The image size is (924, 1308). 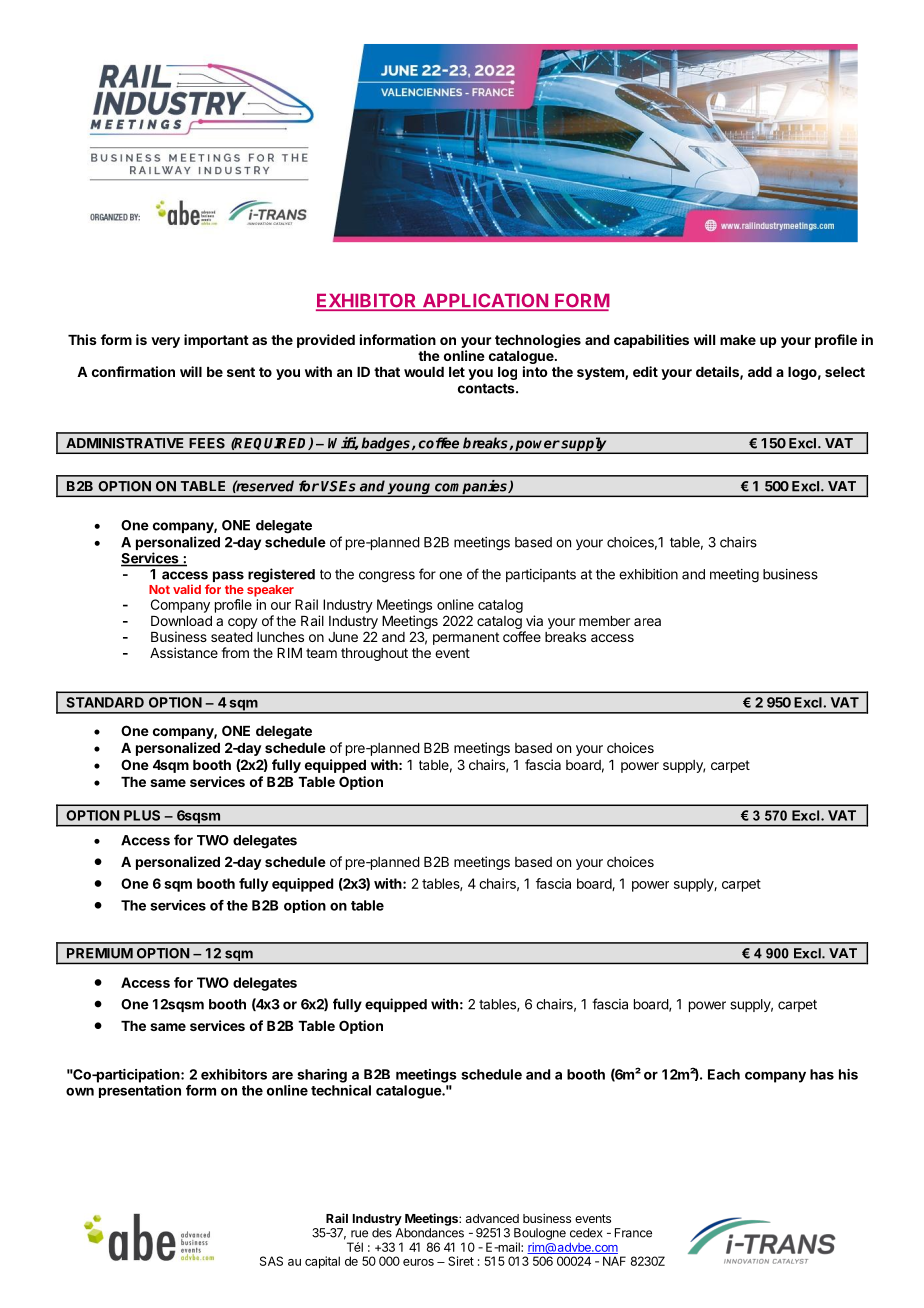 I want to click on SAS, so click(x=271, y=1261).
